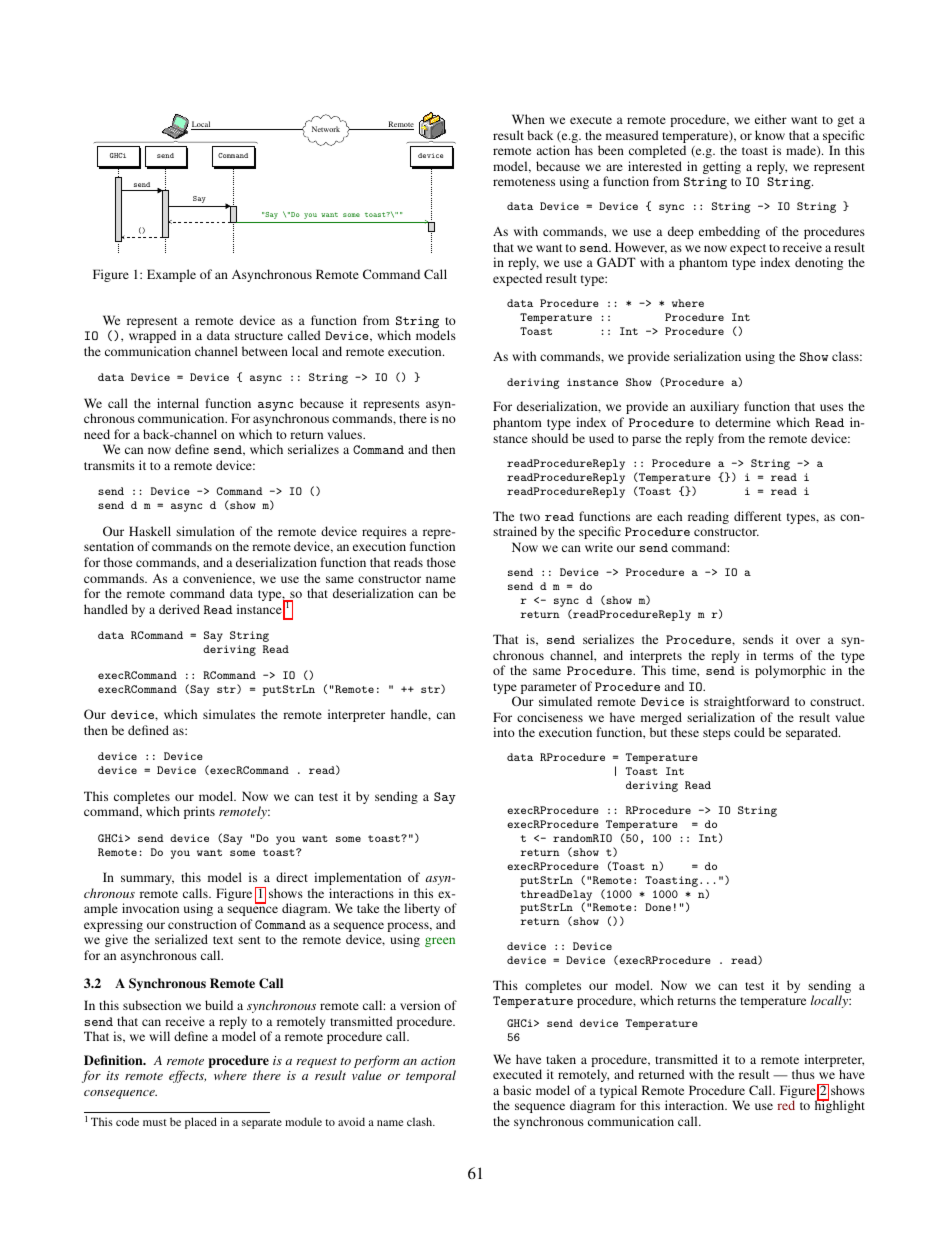  What do you see at coordinates (431, 1076) in the screenshot?
I see `temporal` at bounding box center [431, 1076].
